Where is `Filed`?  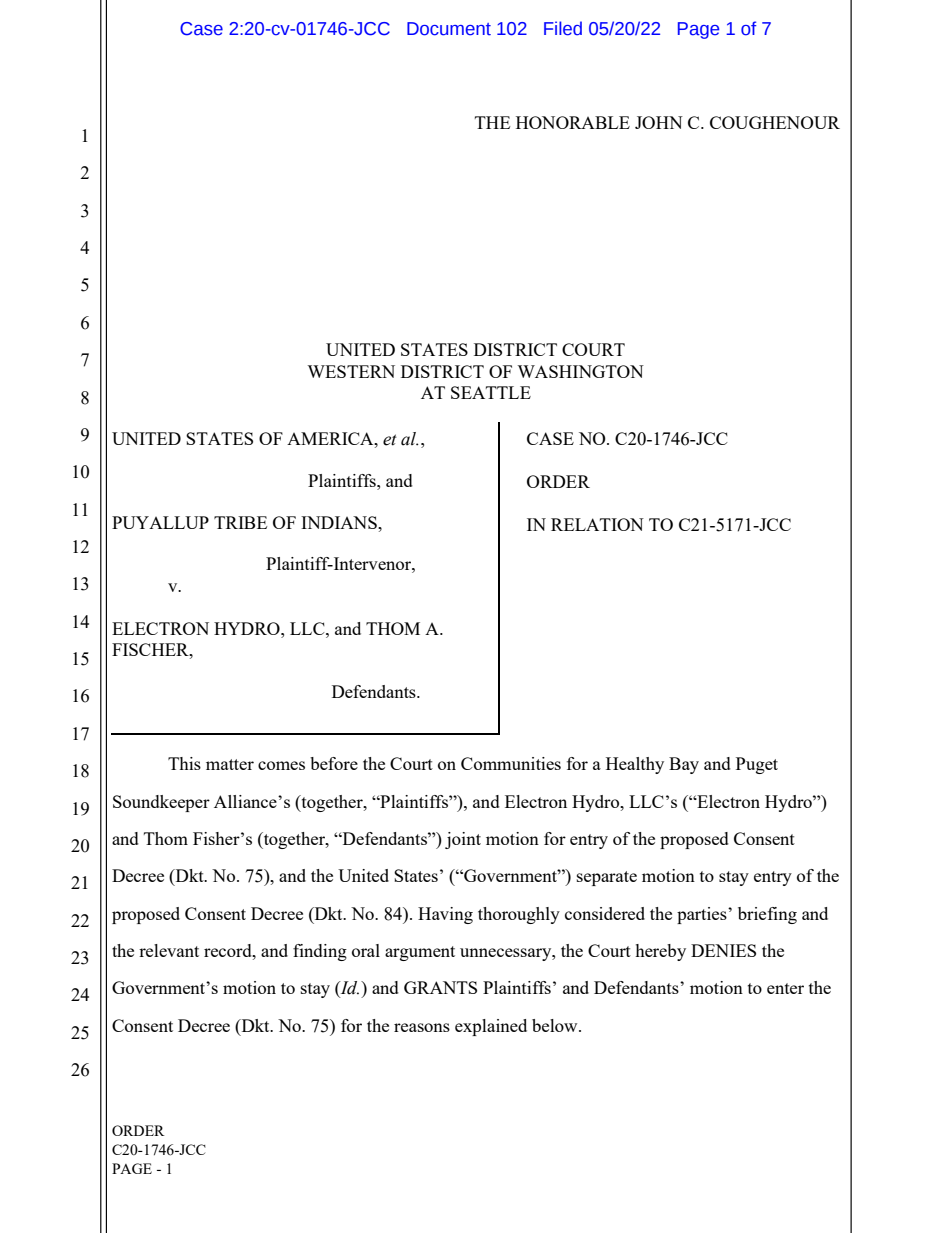 Filed is located at coordinates (563, 28).
